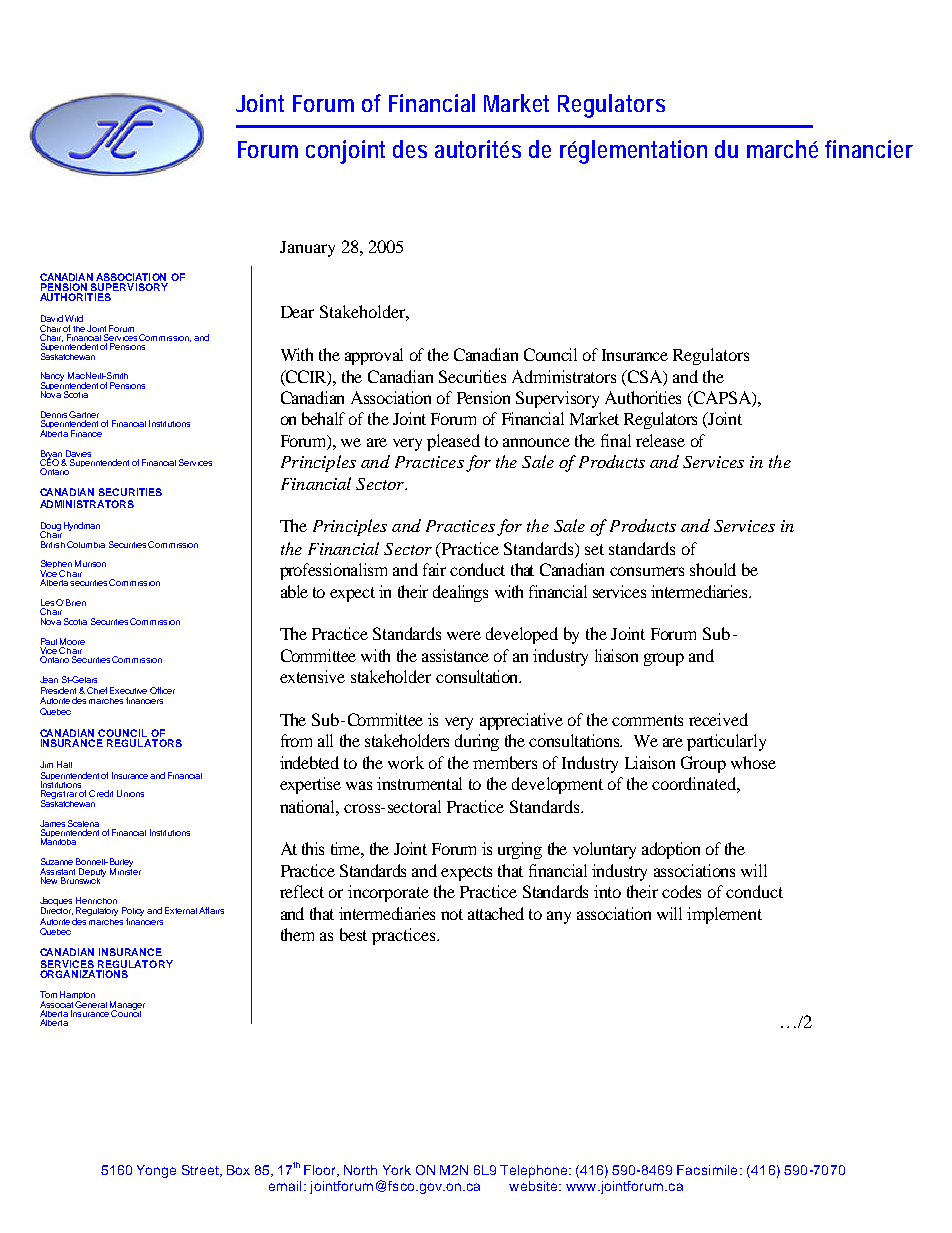  What do you see at coordinates (647, 720) in the document?
I see `comments` at bounding box center [647, 720].
